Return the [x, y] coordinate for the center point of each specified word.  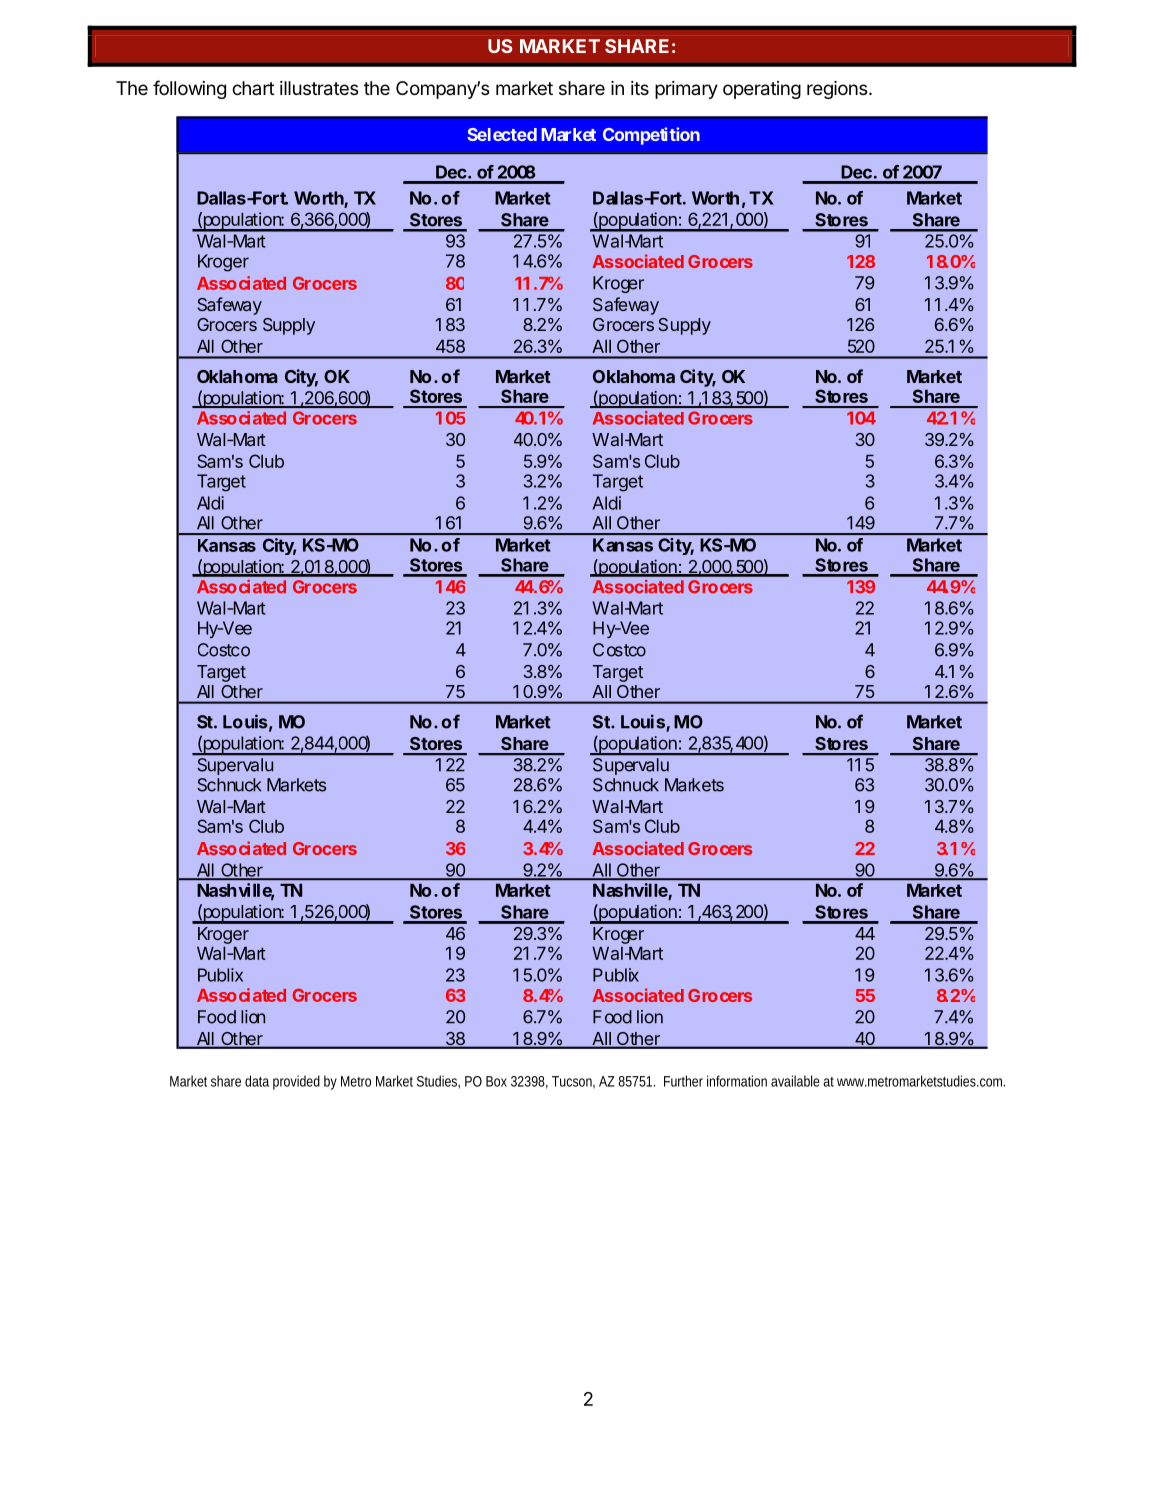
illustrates [319, 88]
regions [838, 90]
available [795, 1081]
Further [683, 1081]
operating [762, 90]
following [189, 89]
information [737, 1081]
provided [296, 1082]
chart [253, 88]
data [257, 1081]
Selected [502, 134]
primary [686, 90]
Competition [651, 136]
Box [496, 1081]
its [640, 88]
